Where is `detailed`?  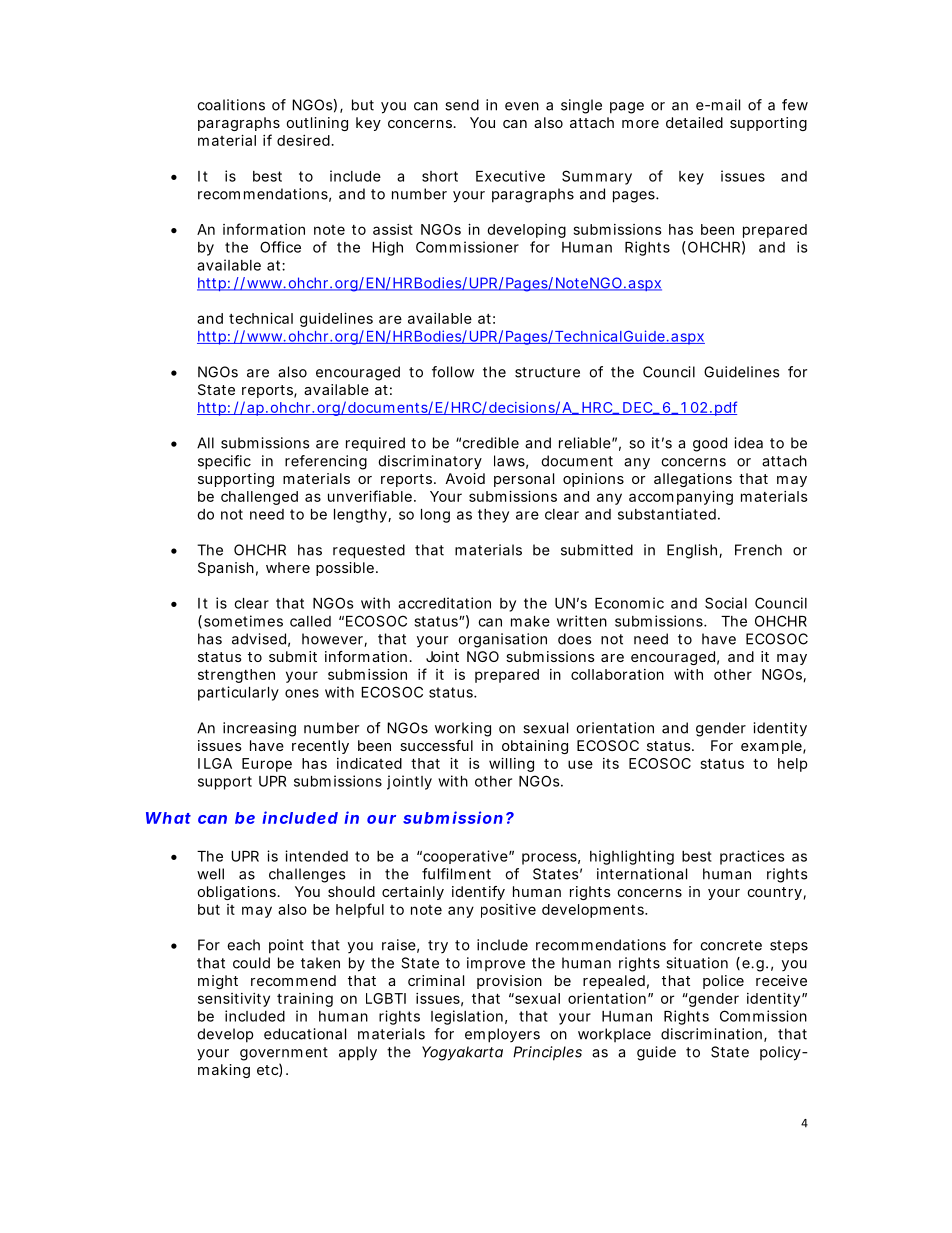 detailed is located at coordinates (694, 122).
